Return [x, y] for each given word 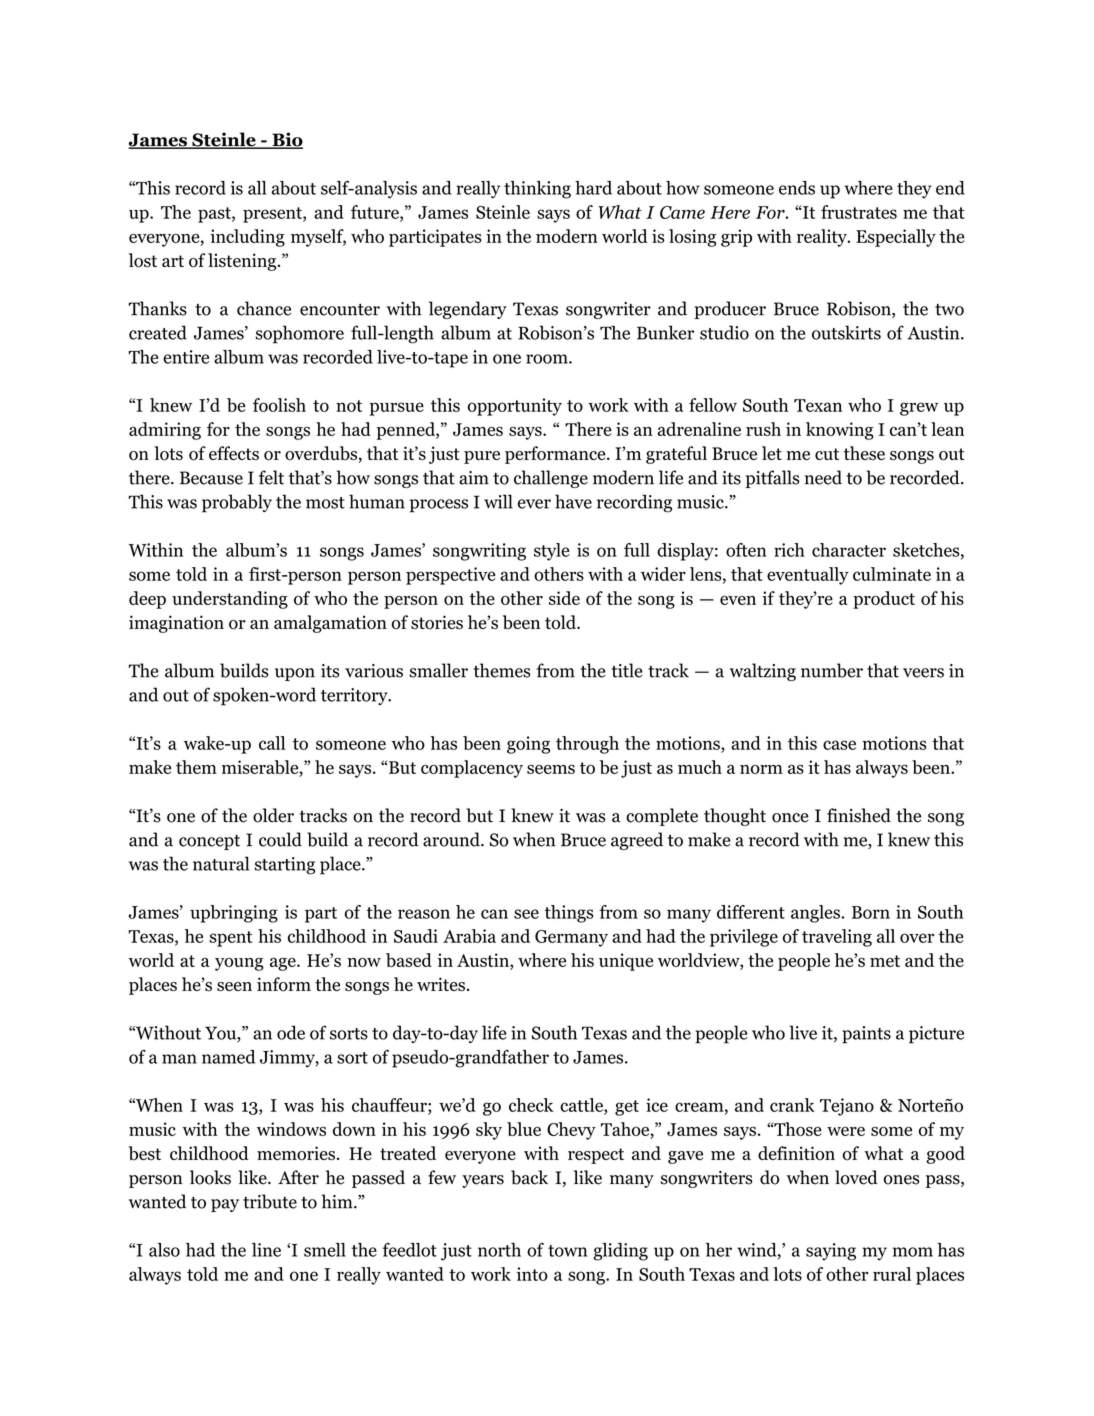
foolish [279, 405]
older [273, 815]
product [884, 600]
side [564, 598]
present [273, 215]
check [531, 1105]
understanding [230, 600]
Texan [818, 405]
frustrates [859, 212]
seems [551, 769]
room [548, 359]
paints [866, 1035]
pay [225, 1205]
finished [859, 815]
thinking [537, 190]
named [228, 1057]
